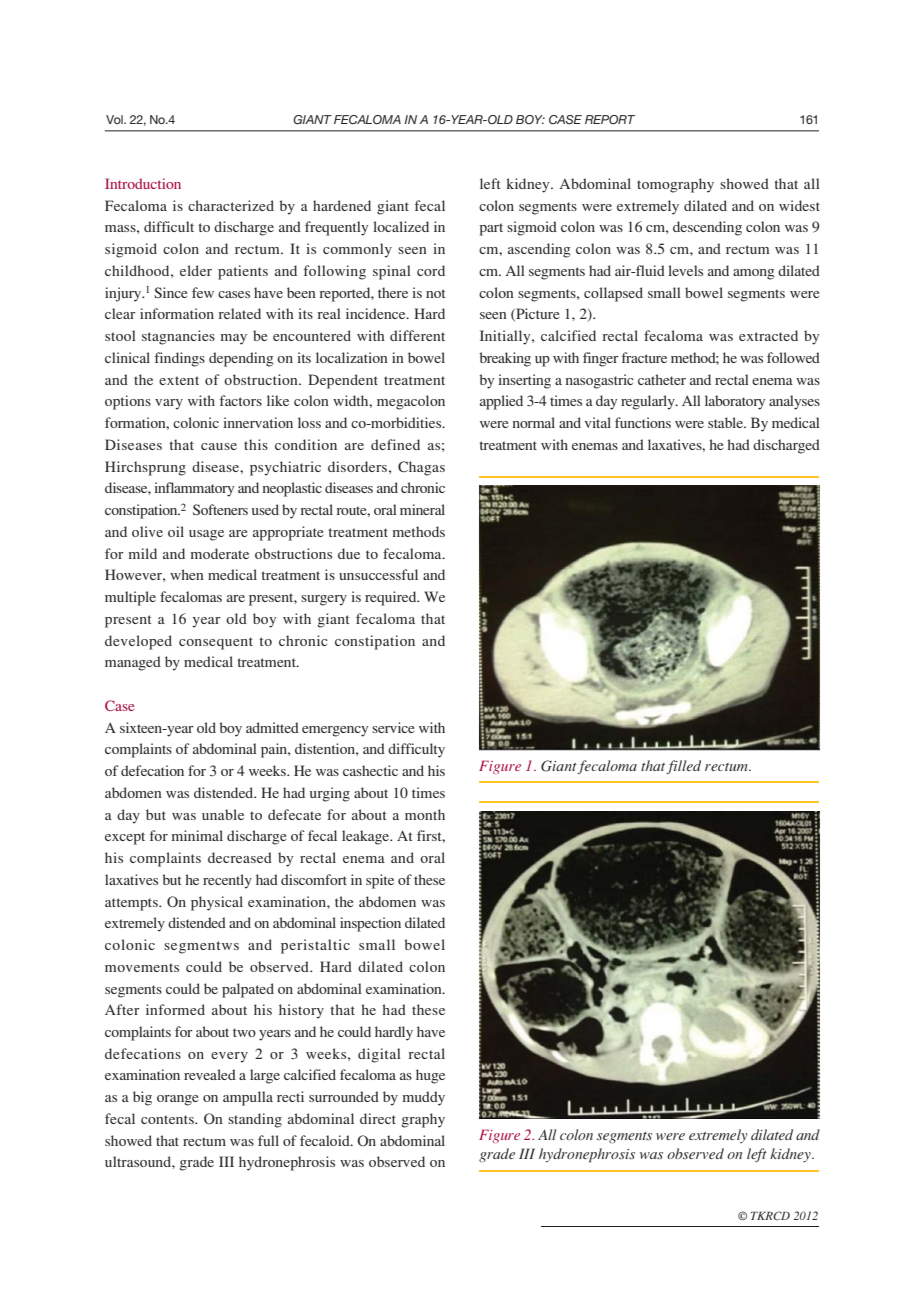  What do you see at coordinates (227, 881) in the screenshot?
I see `recently` at bounding box center [227, 881].
